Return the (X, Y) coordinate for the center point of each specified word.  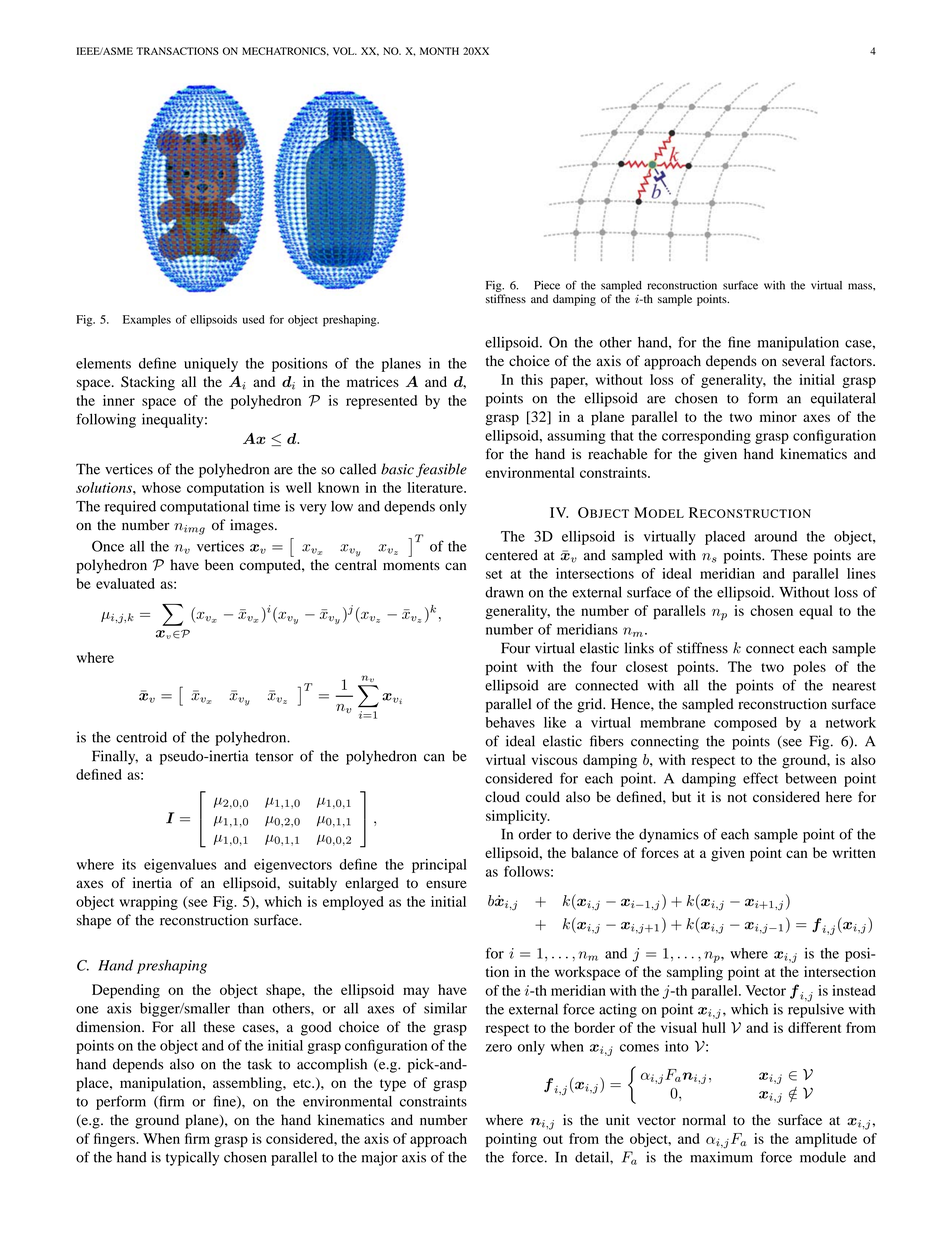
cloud (502, 797)
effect (760, 778)
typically (192, 1158)
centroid (141, 737)
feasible (441, 470)
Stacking (148, 383)
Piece (547, 285)
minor (778, 416)
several (803, 360)
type (393, 1085)
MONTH (439, 51)
